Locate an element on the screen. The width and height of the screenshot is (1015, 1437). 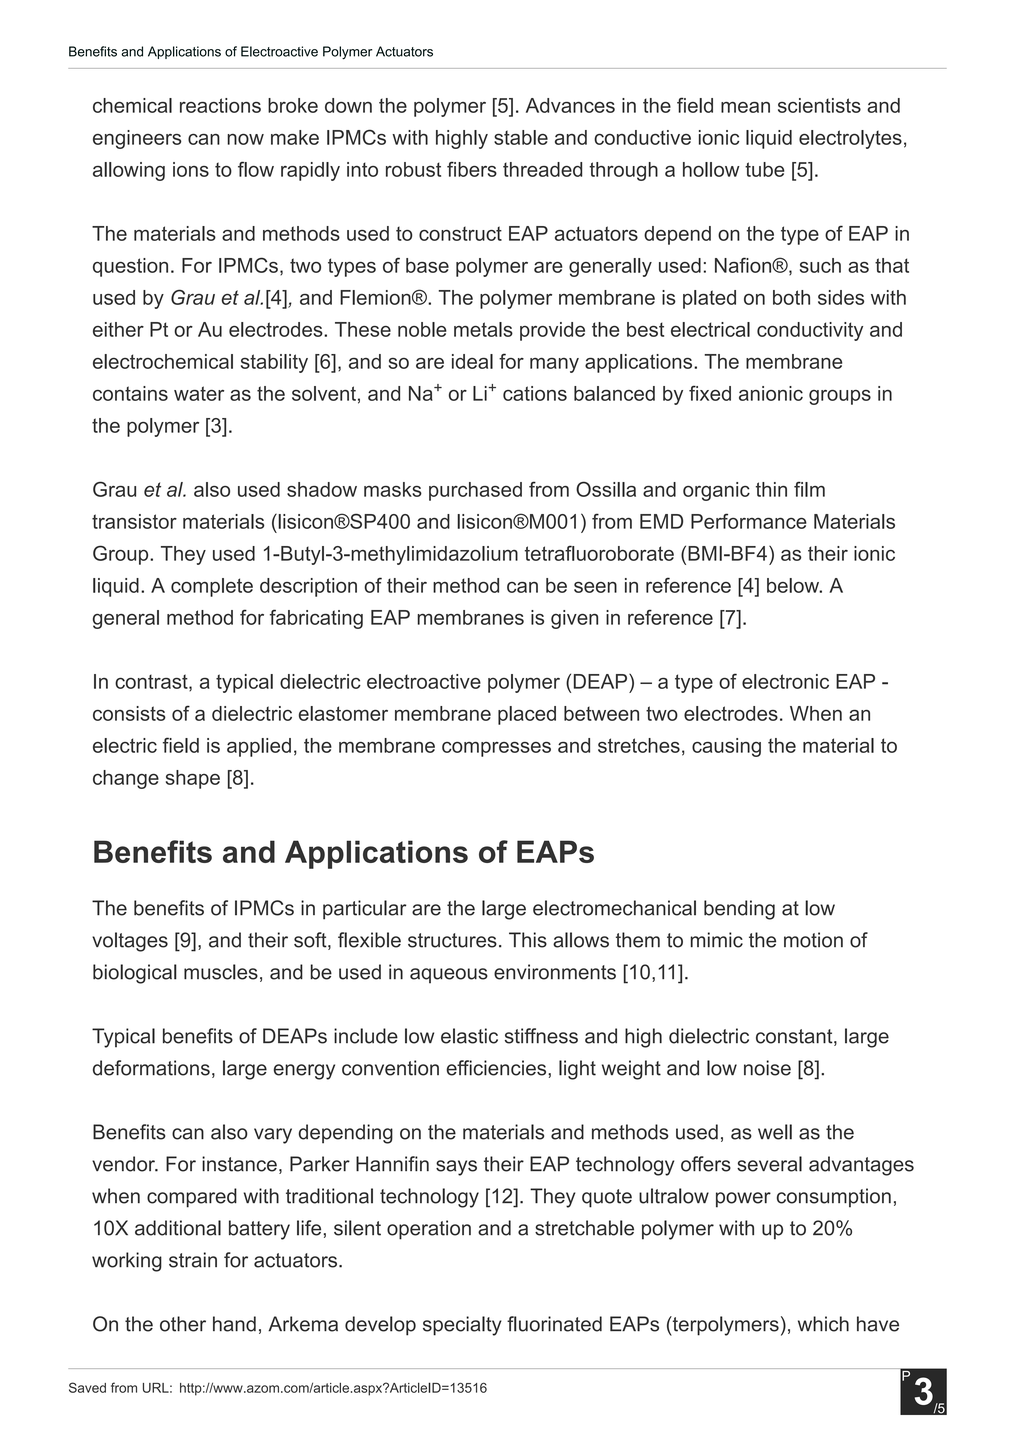
tube is located at coordinates (765, 169).
